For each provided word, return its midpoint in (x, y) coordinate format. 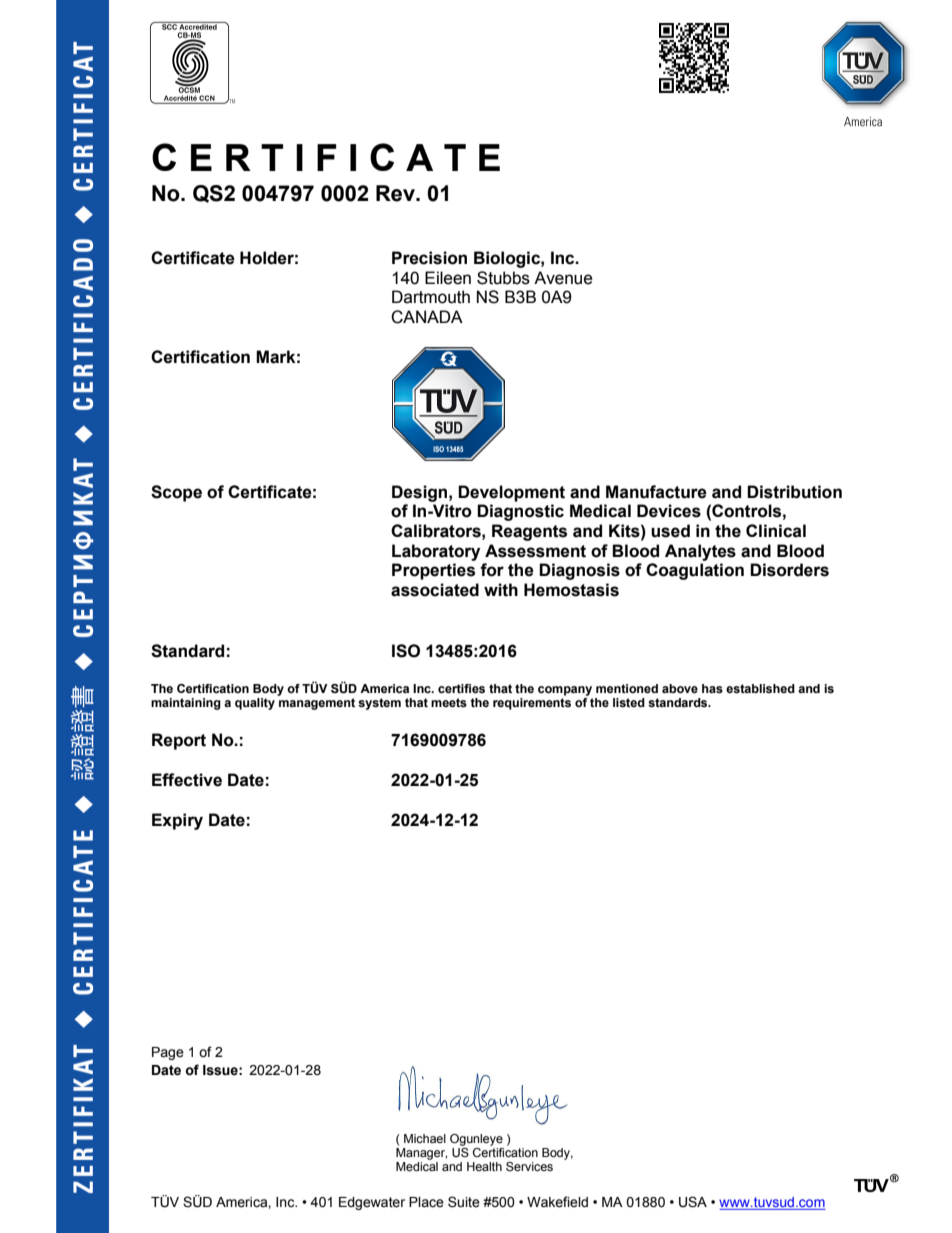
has (712, 688)
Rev (396, 193)
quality (255, 704)
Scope (176, 493)
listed (629, 702)
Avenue (563, 278)
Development (511, 493)
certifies (461, 688)
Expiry (177, 821)
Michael (425, 1138)
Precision (429, 258)
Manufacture (656, 492)
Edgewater (372, 1203)
